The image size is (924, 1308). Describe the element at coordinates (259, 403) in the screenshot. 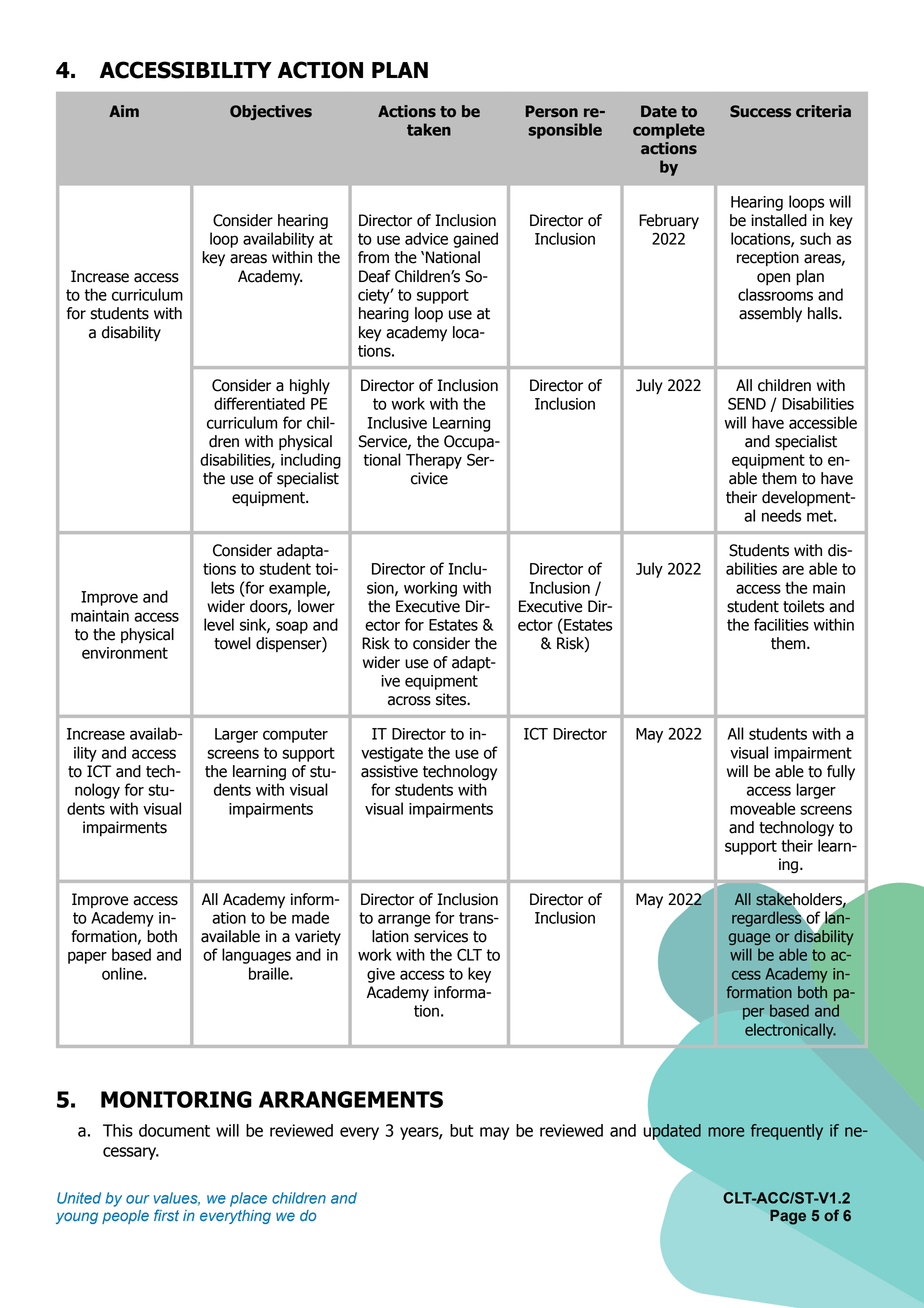

I see `differentiated` at that location.
